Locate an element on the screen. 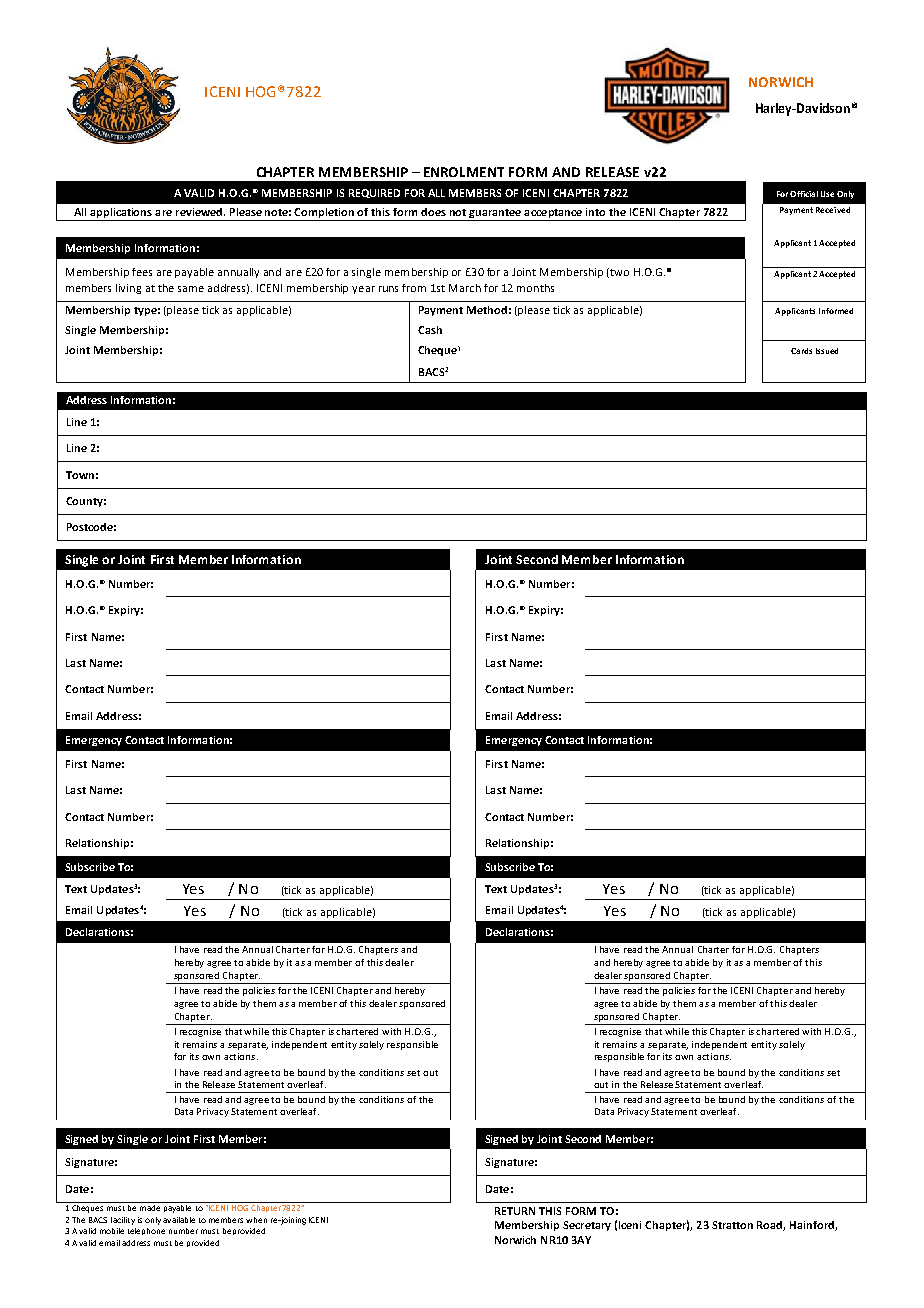 This screenshot has width=924, height=1308. fees is located at coordinates (142, 272).
